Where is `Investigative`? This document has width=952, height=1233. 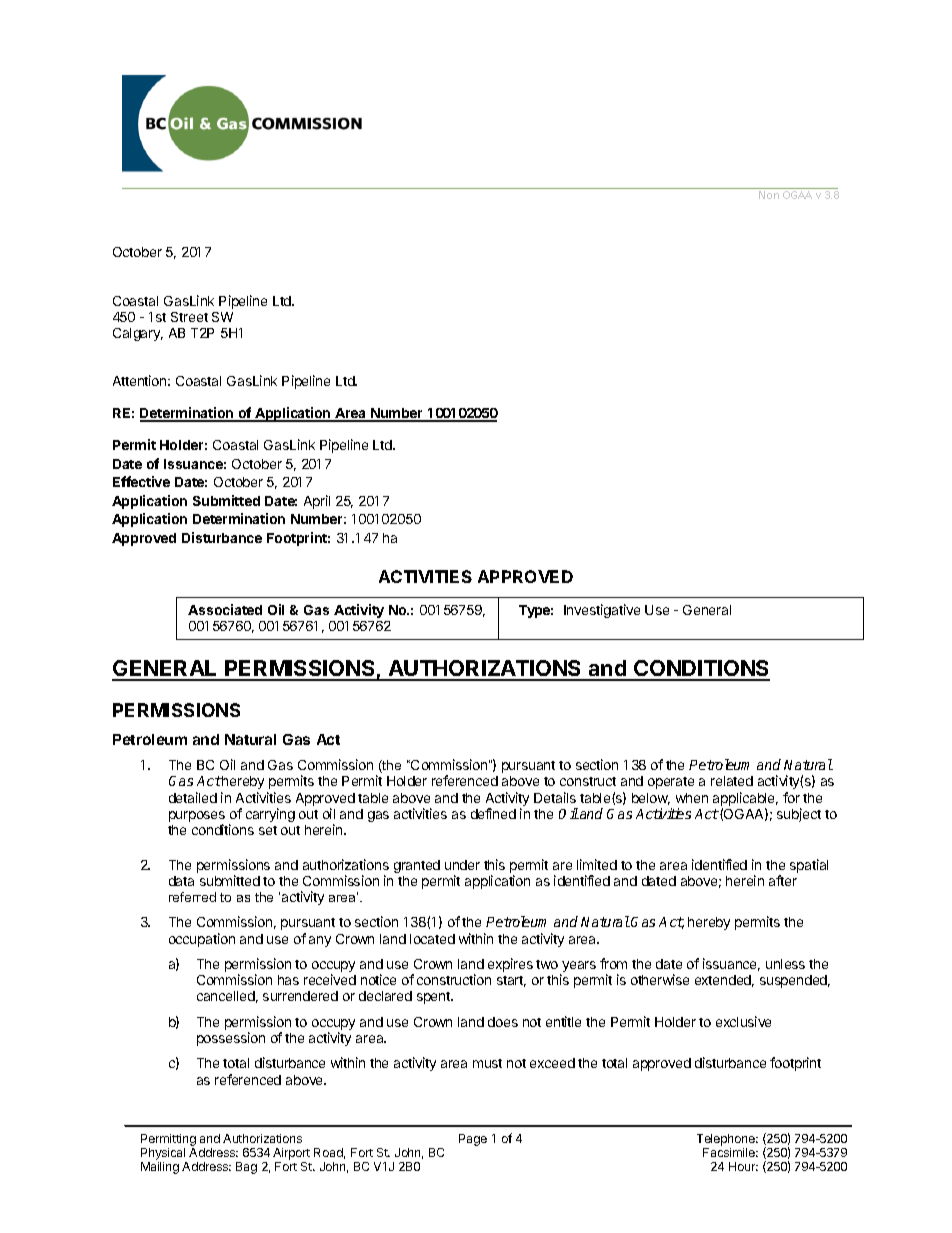
Investigative is located at coordinates (602, 611).
